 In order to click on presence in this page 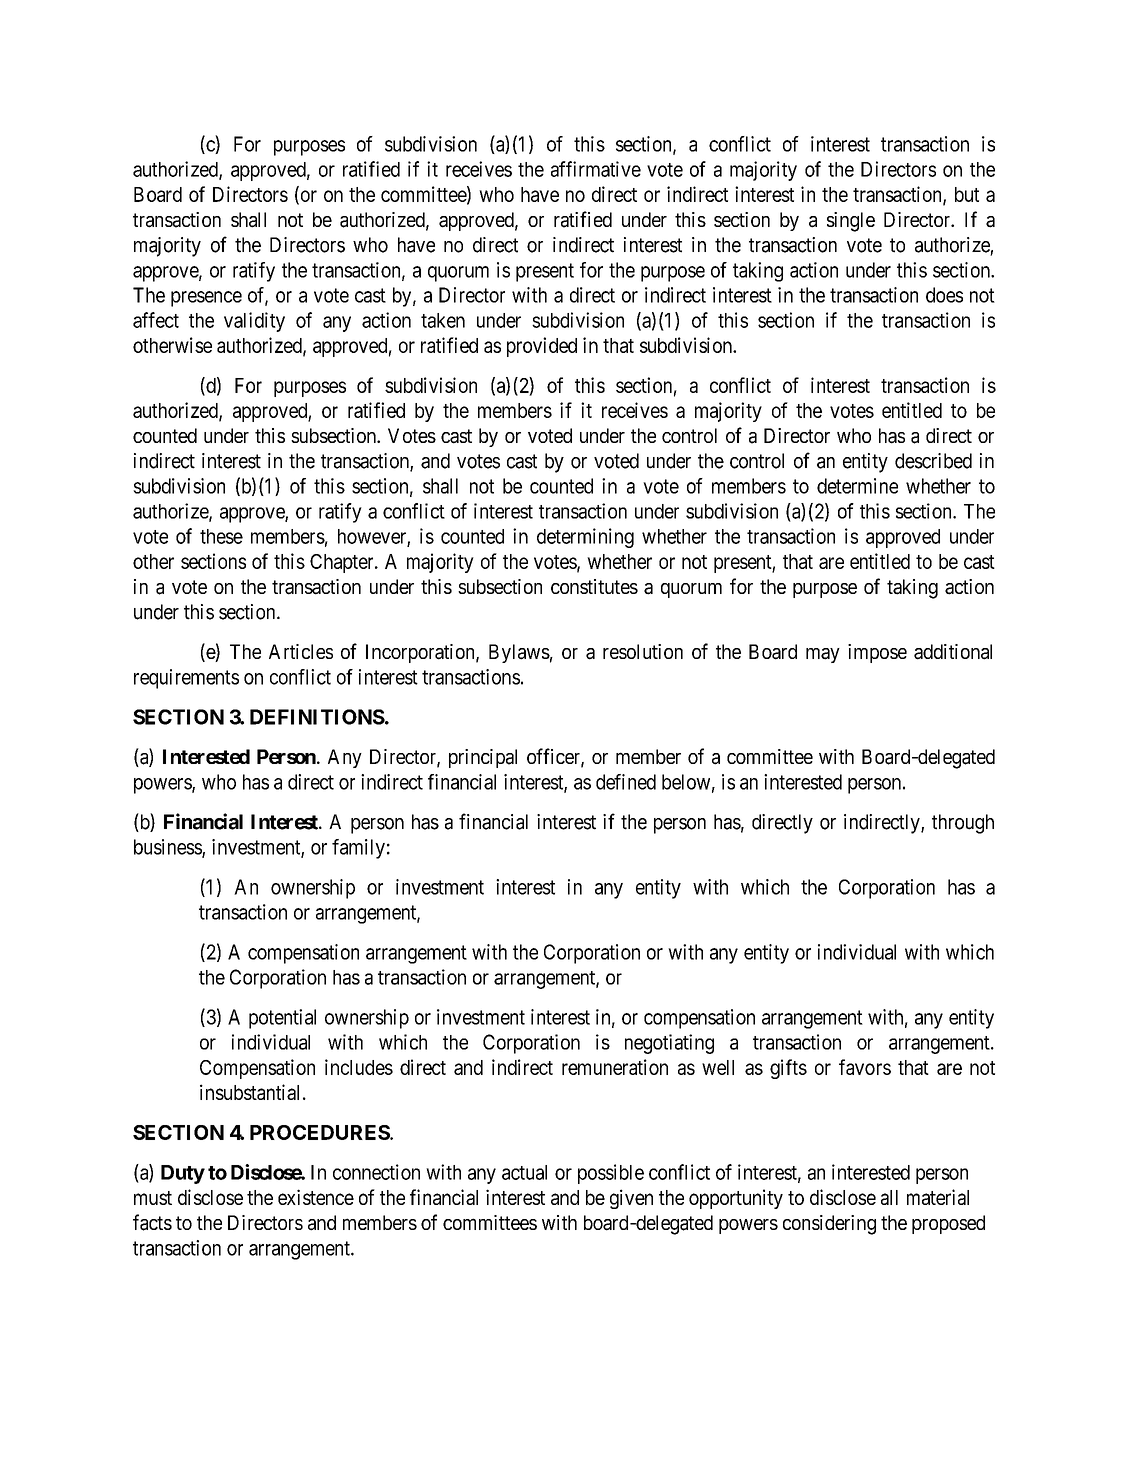, I will do `click(206, 299)`.
